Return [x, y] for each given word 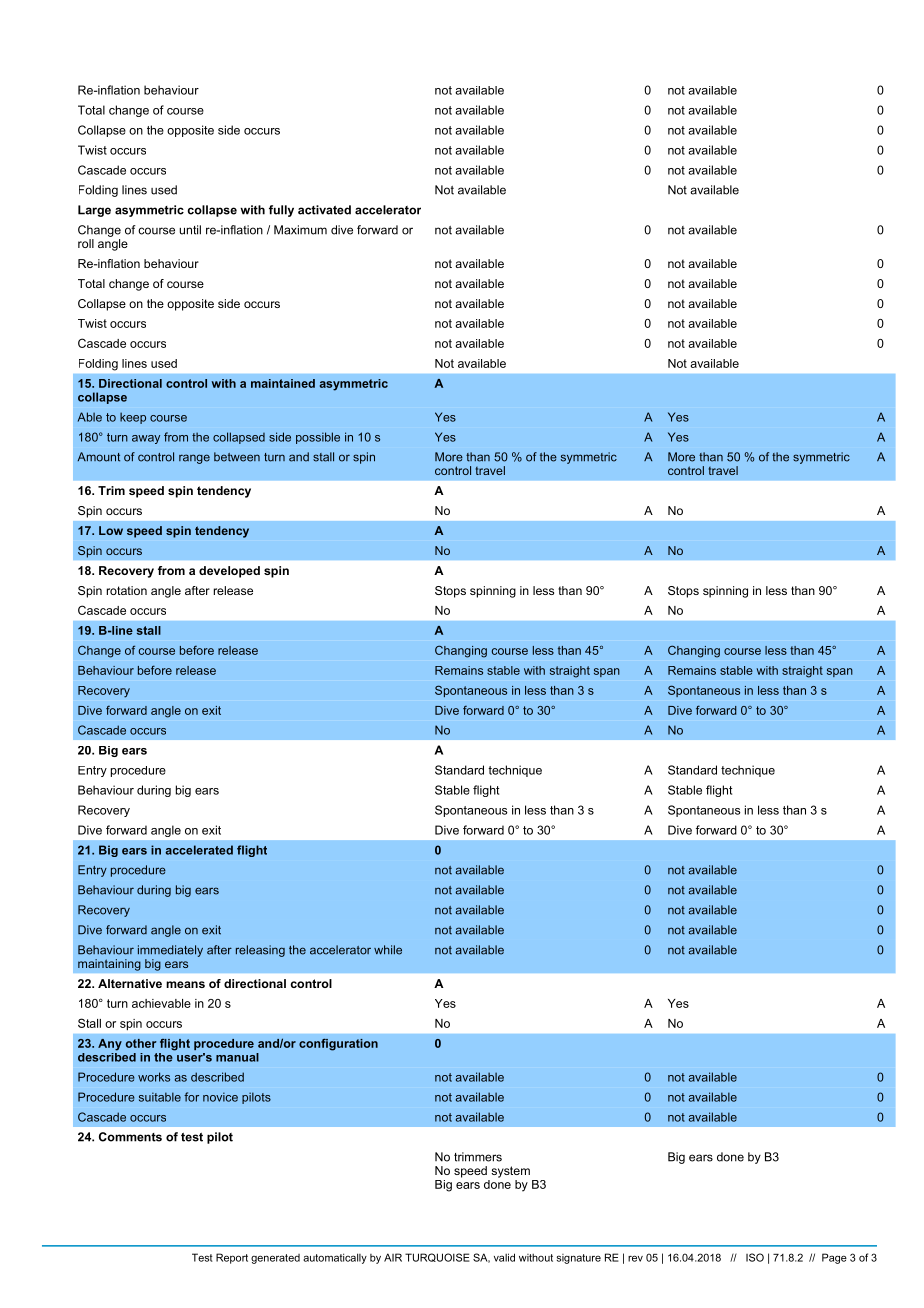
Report [232, 1258]
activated [324, 210]
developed [229, 572]
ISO [755, 1257]
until [190, 230]
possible [318, 438]
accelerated [199, 850]
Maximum [300, 230]
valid [504, 1257]
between [237, 457]
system [510, 1172]
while [388, 950]
